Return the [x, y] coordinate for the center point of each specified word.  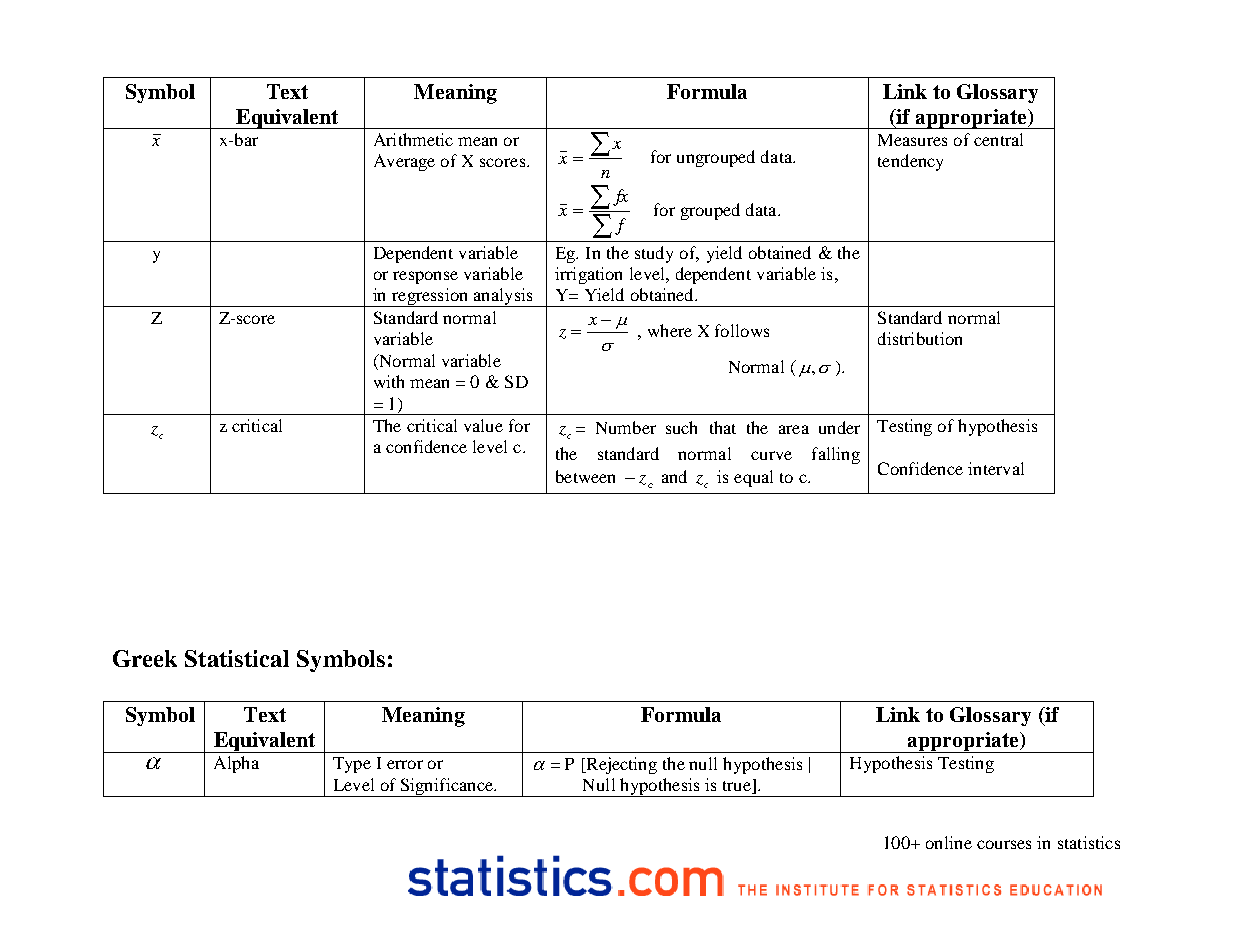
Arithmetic [413, 139]
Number [626, 427]
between [585, 476]
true [738, 787]
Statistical [237, 658]
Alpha [236, 764]
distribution [920, 338]
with [389, 381]
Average [404, 162]
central [998, 139]
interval [996, 468]
